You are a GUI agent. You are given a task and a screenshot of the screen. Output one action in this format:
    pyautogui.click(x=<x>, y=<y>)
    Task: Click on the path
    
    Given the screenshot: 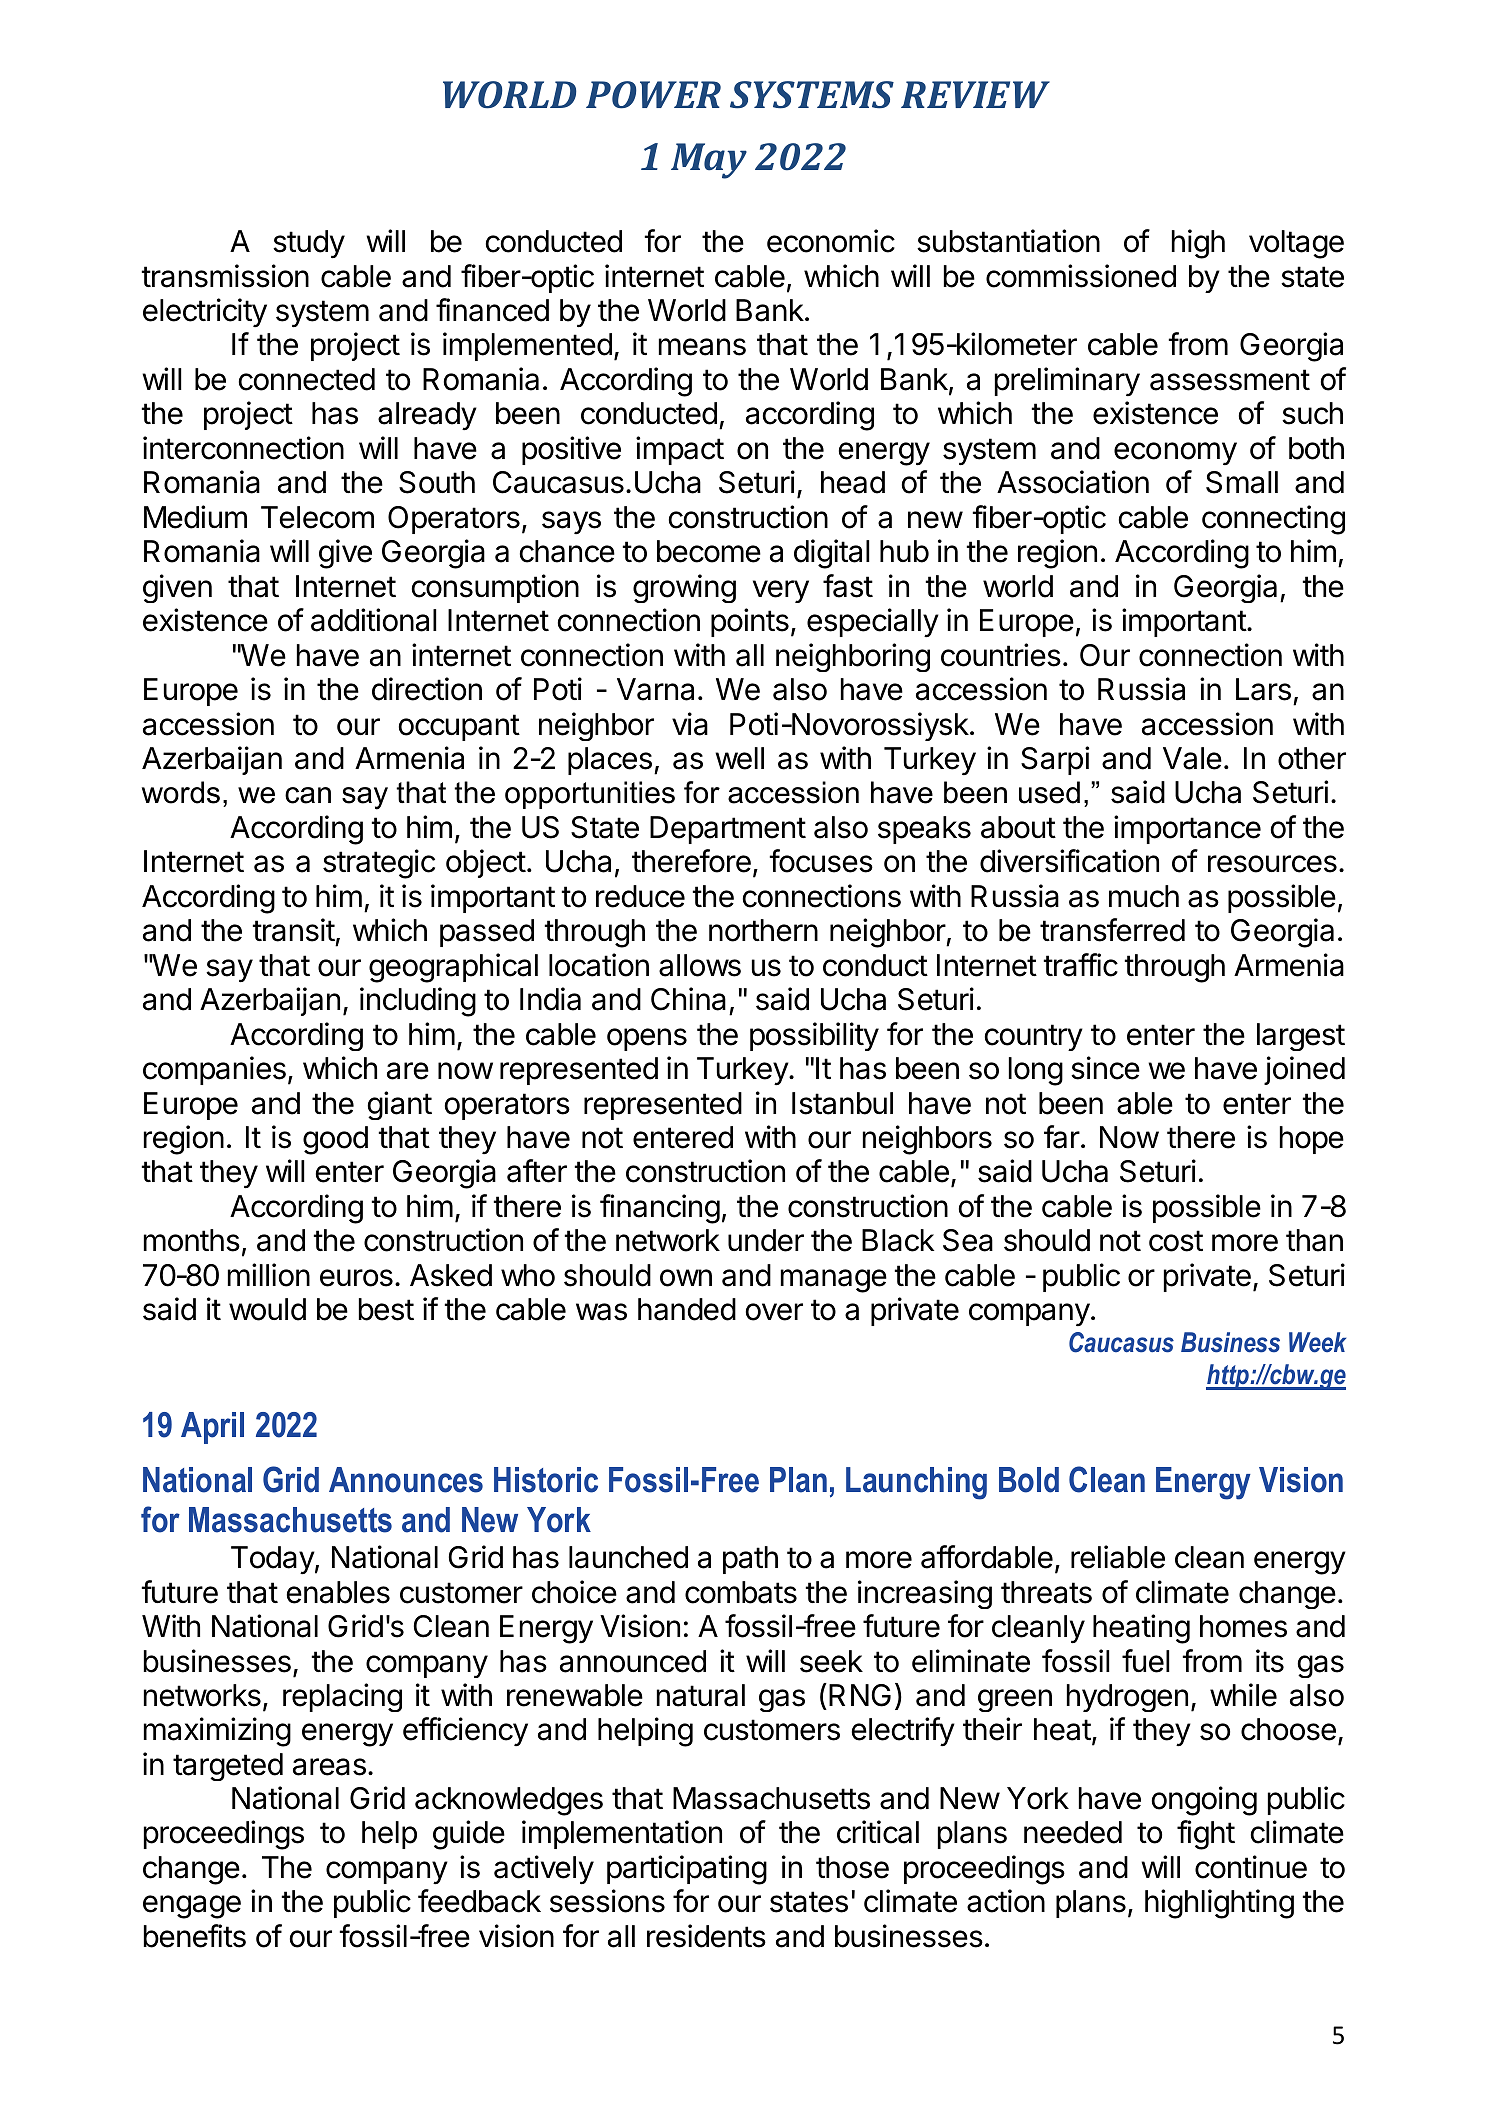 What is the action you would take?
    pyautogui.click(x=750, y=1560)
